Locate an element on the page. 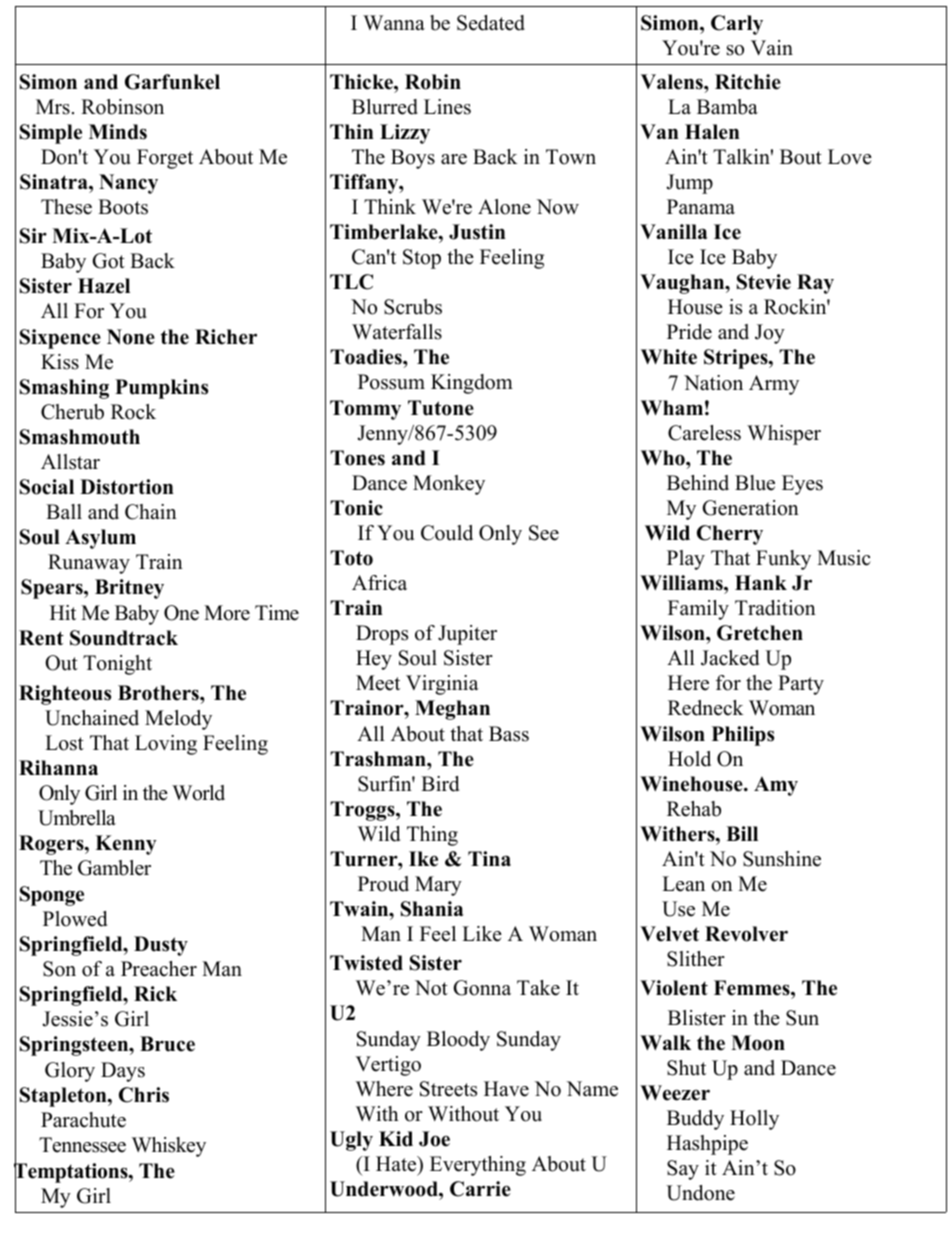 This image has width=952, height=1233. Jupiter is located at coordinates (467, 635).
